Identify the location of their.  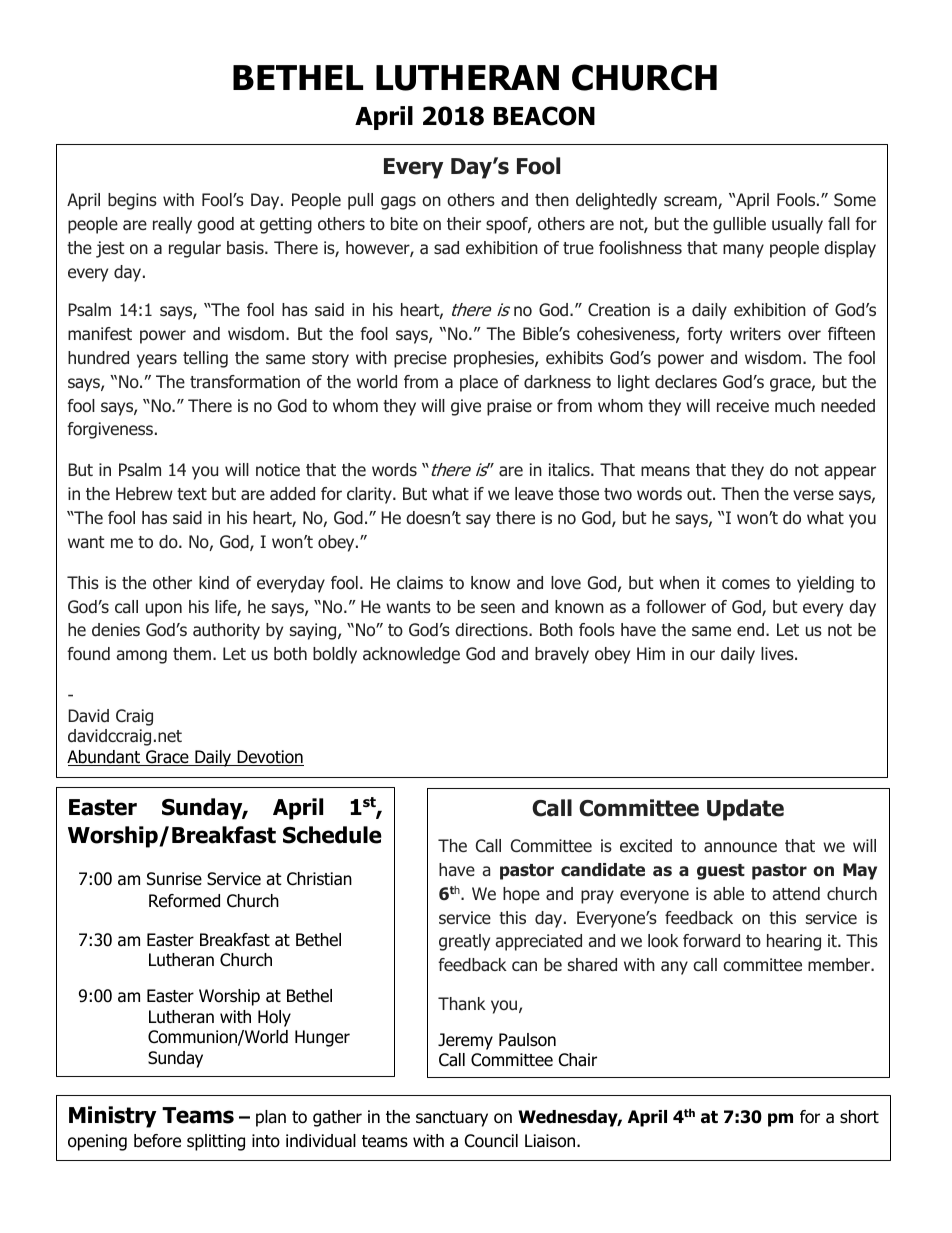
(464, 223).
